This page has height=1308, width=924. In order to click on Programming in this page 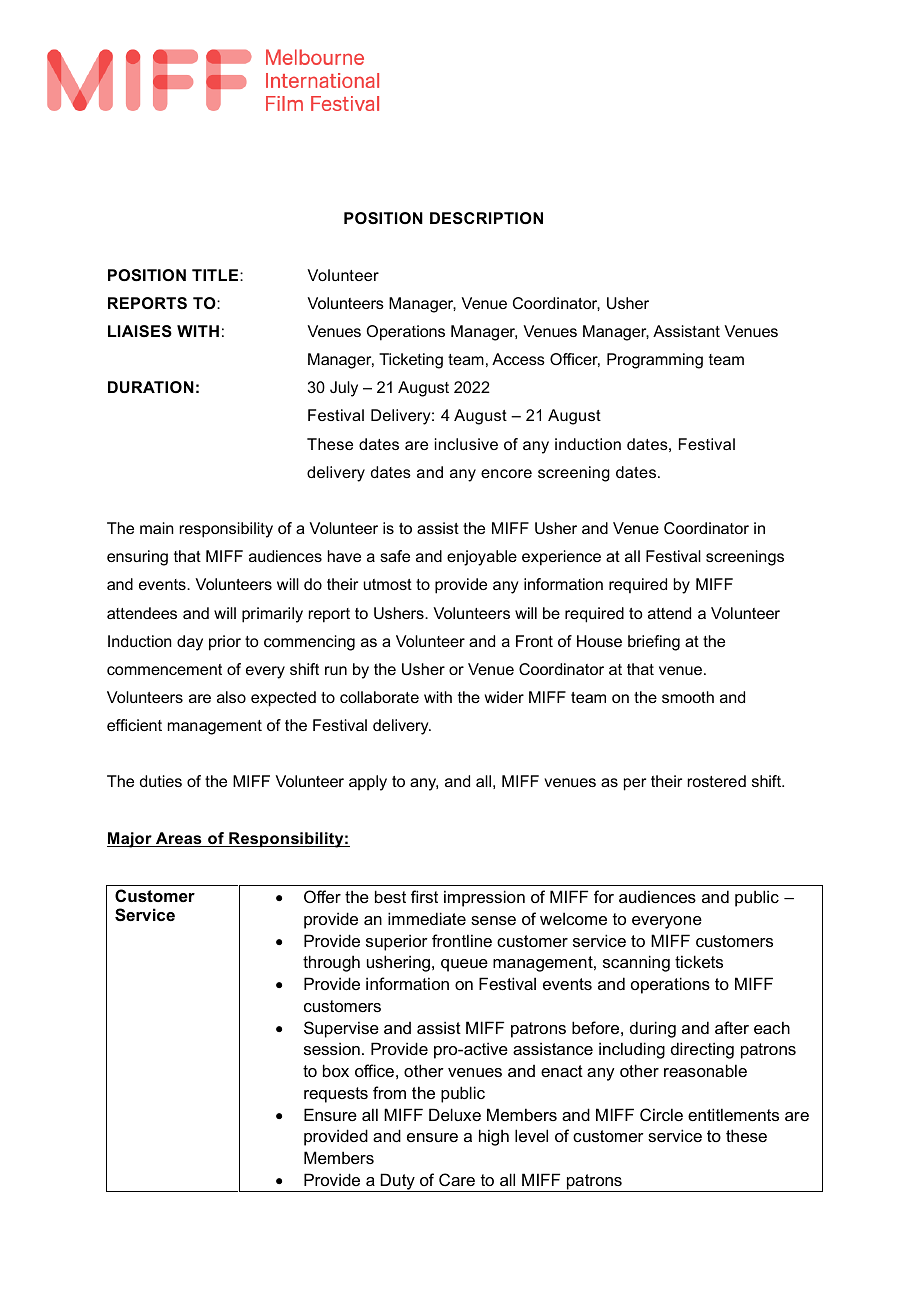, I will do `click(655, 361)`.
